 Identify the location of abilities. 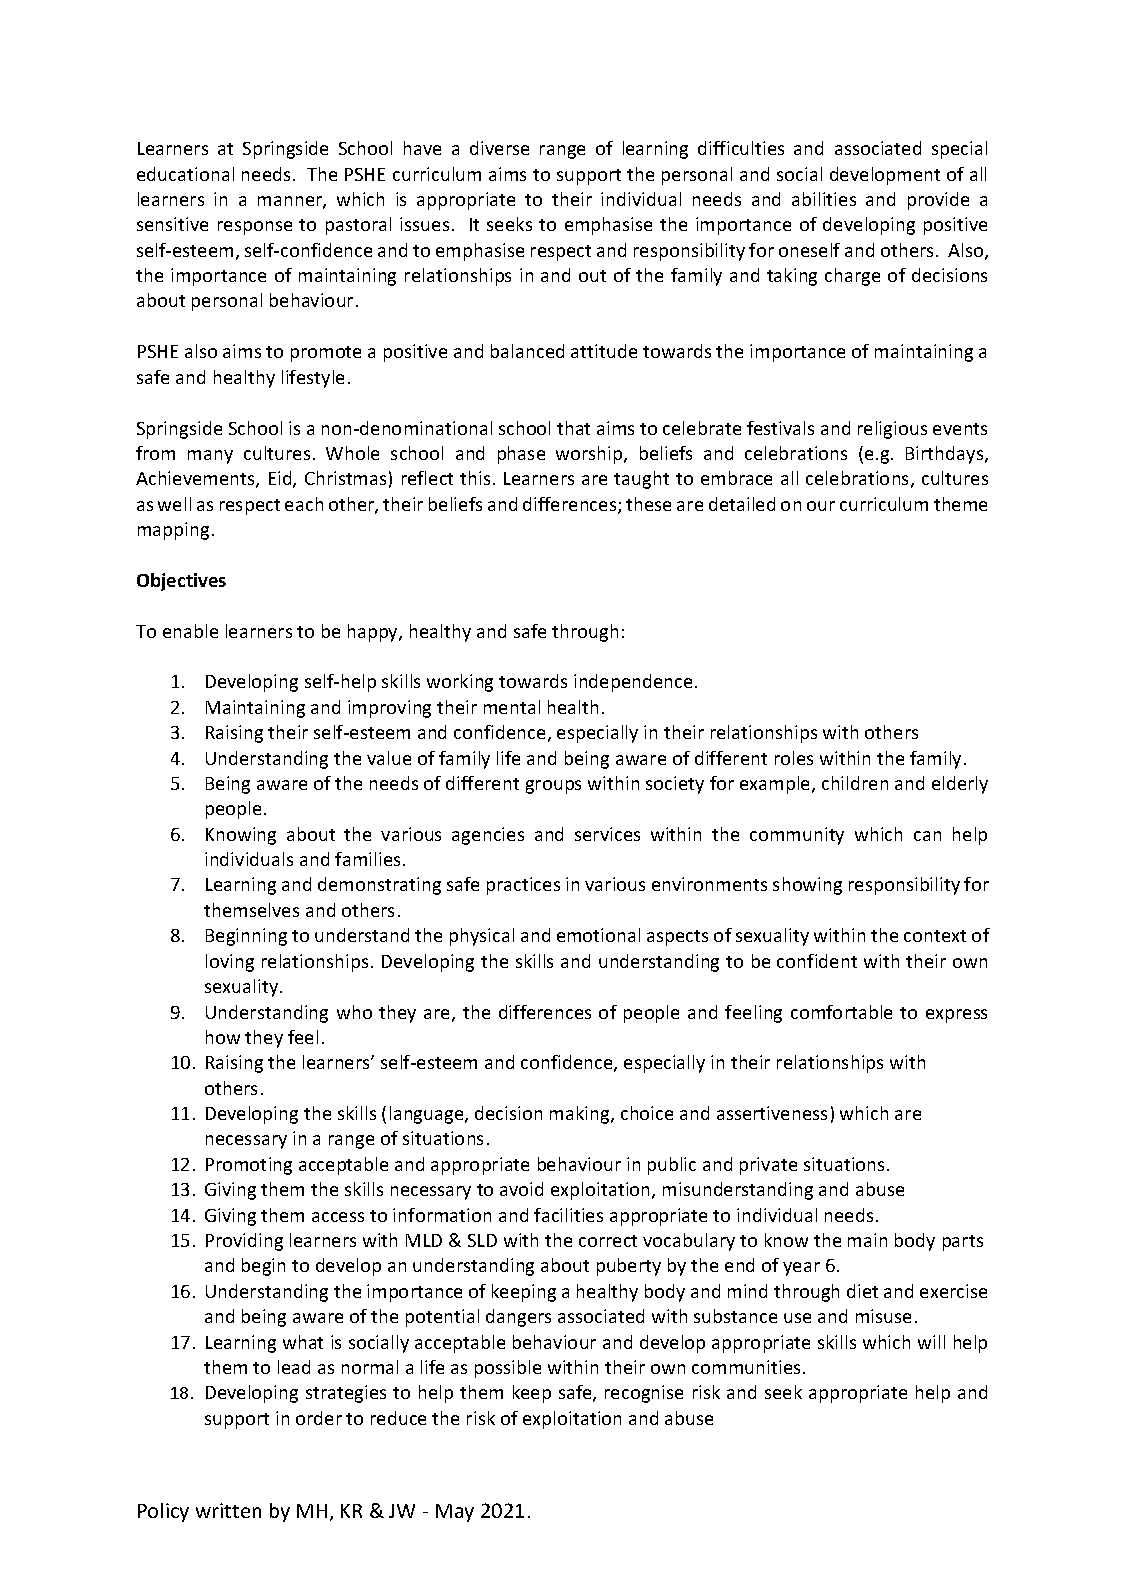
(824, 199).
